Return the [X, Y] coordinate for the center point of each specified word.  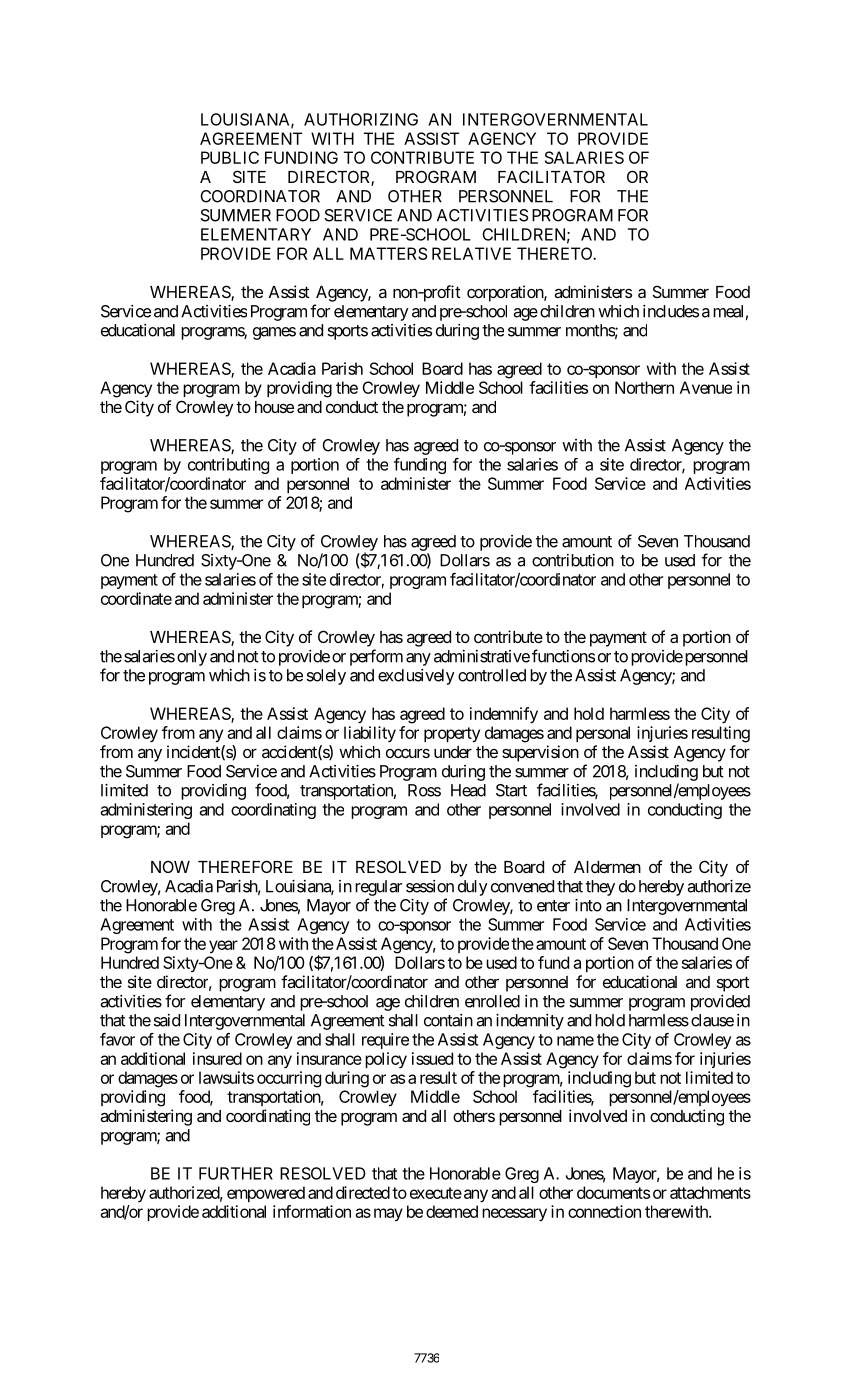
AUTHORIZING [361, 119]
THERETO [555, 253]
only [192, 658]
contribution [573, 560]
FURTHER [236, 1173]
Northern [644, 387]
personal [603, 734]
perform [376, 657]
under [453, 752]
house [274, 407]
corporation [506, 293]
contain [448, 1020]
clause [712, 1020]
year [223, 946]
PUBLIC [230, 157]
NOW [170, 866]
